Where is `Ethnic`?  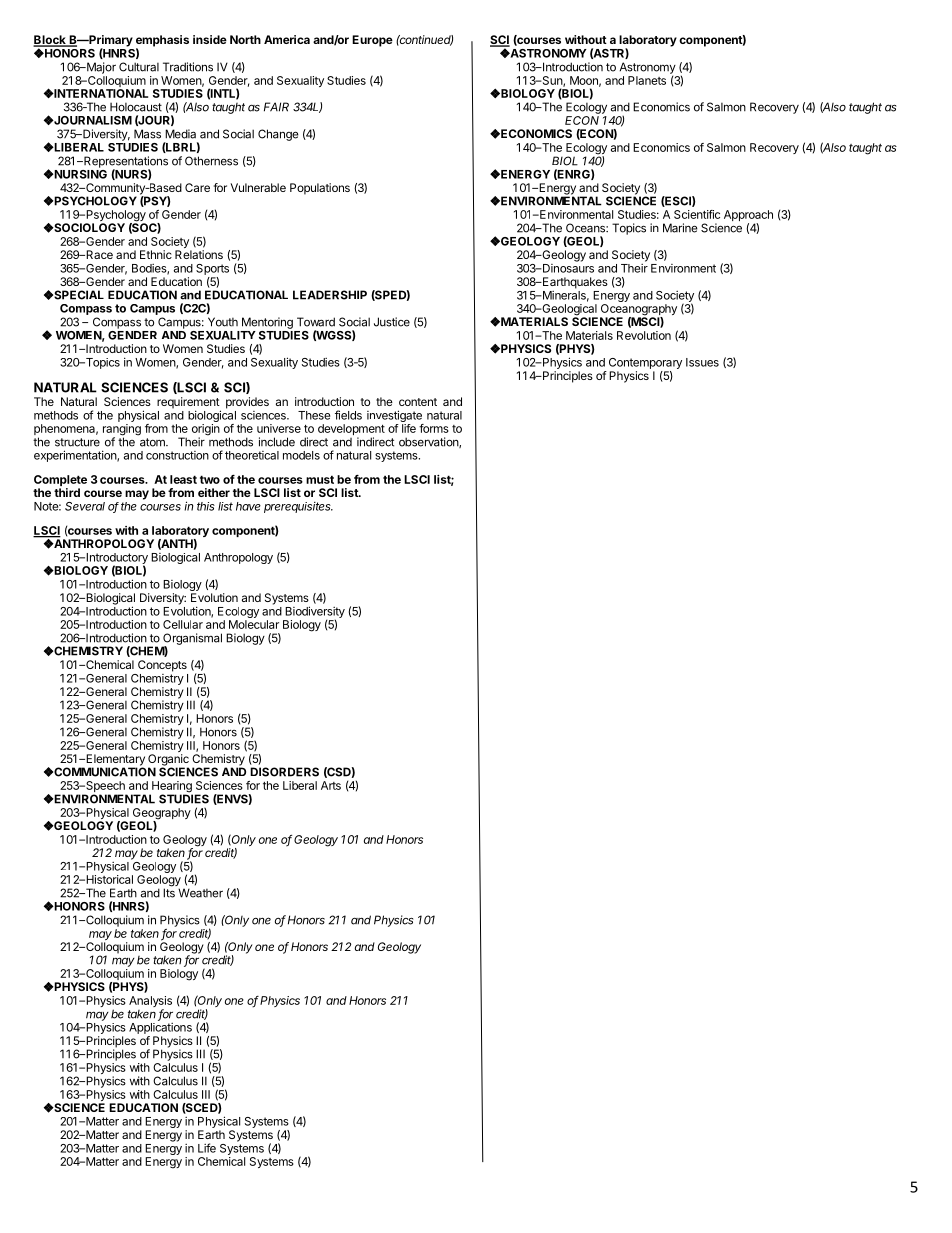 Ethnic is located at coordinates (156, 254).
